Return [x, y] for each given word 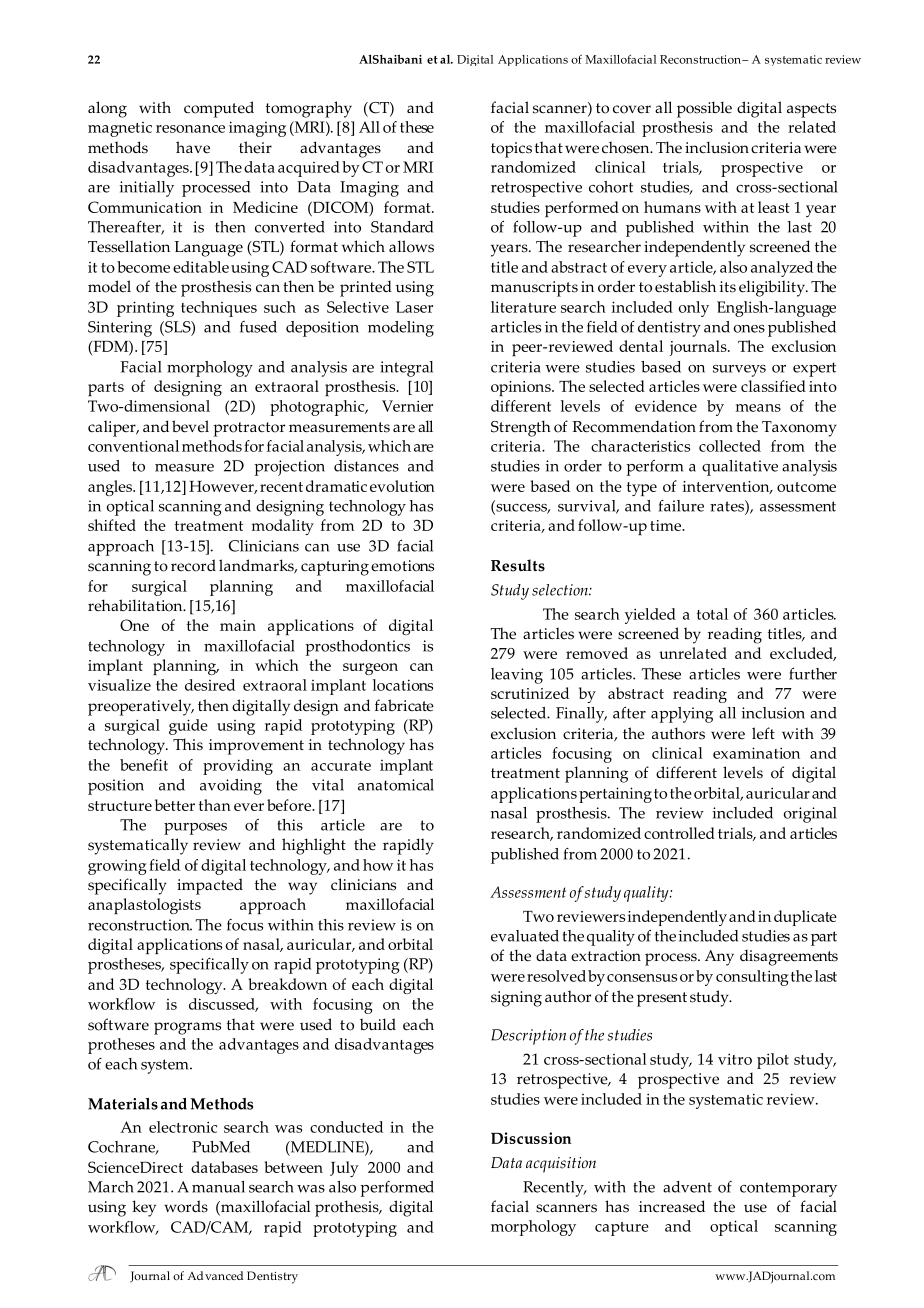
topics [511, 150]
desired [210, 685]
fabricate [404, 705]
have [193, 147]
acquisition [561, 1165]
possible [704, 109]
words [186, 1206]
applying [682, 715]
